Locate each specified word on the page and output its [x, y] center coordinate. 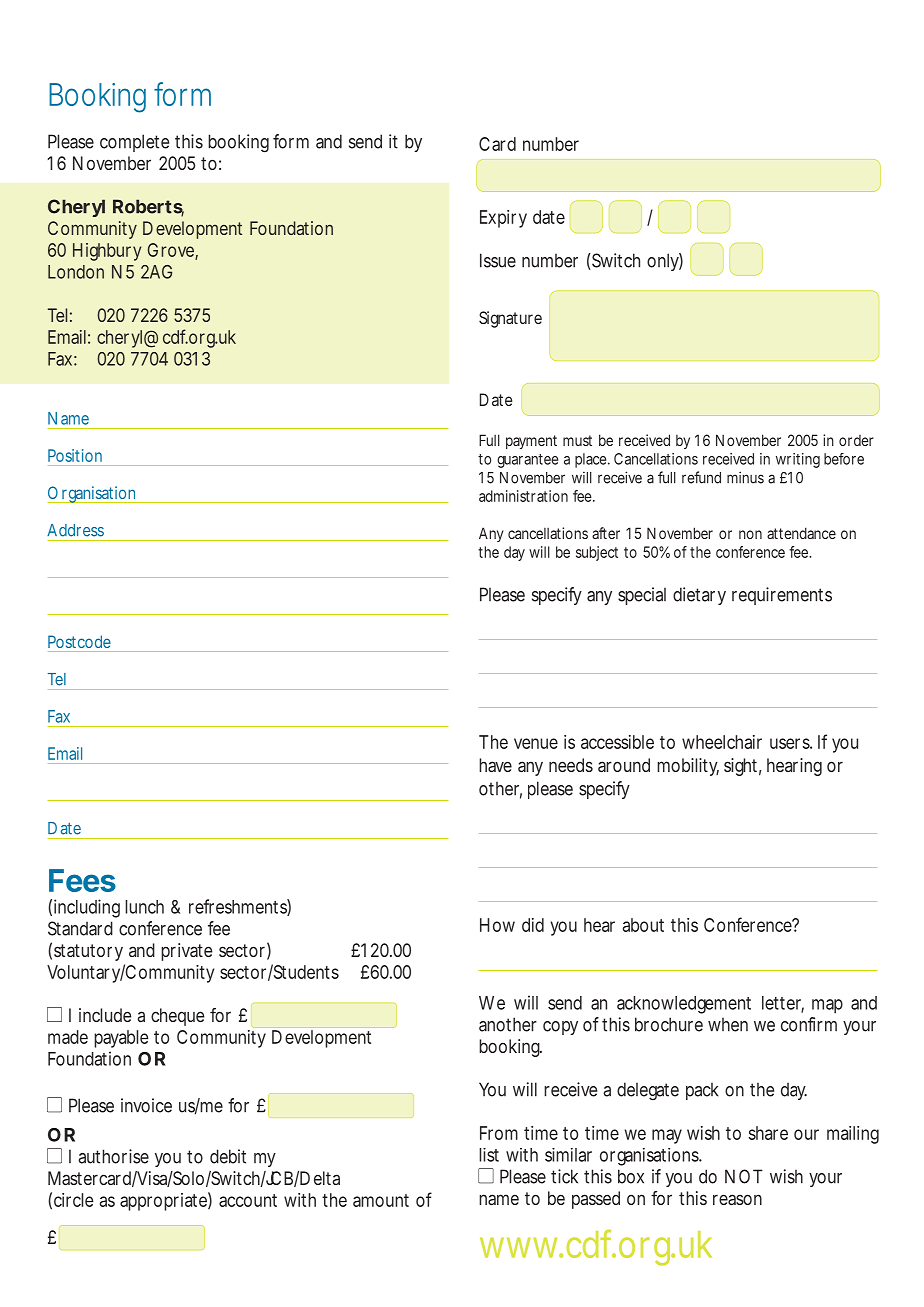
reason [737, 1199]
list [489, 1155]
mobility [688, 767]
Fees [82, 880]
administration [523, 496]
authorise [113, 1156]
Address [75, 530]
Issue [498, 260]
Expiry [503, 219]
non [750, 534]
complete [134, 143]
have [495, 765]
